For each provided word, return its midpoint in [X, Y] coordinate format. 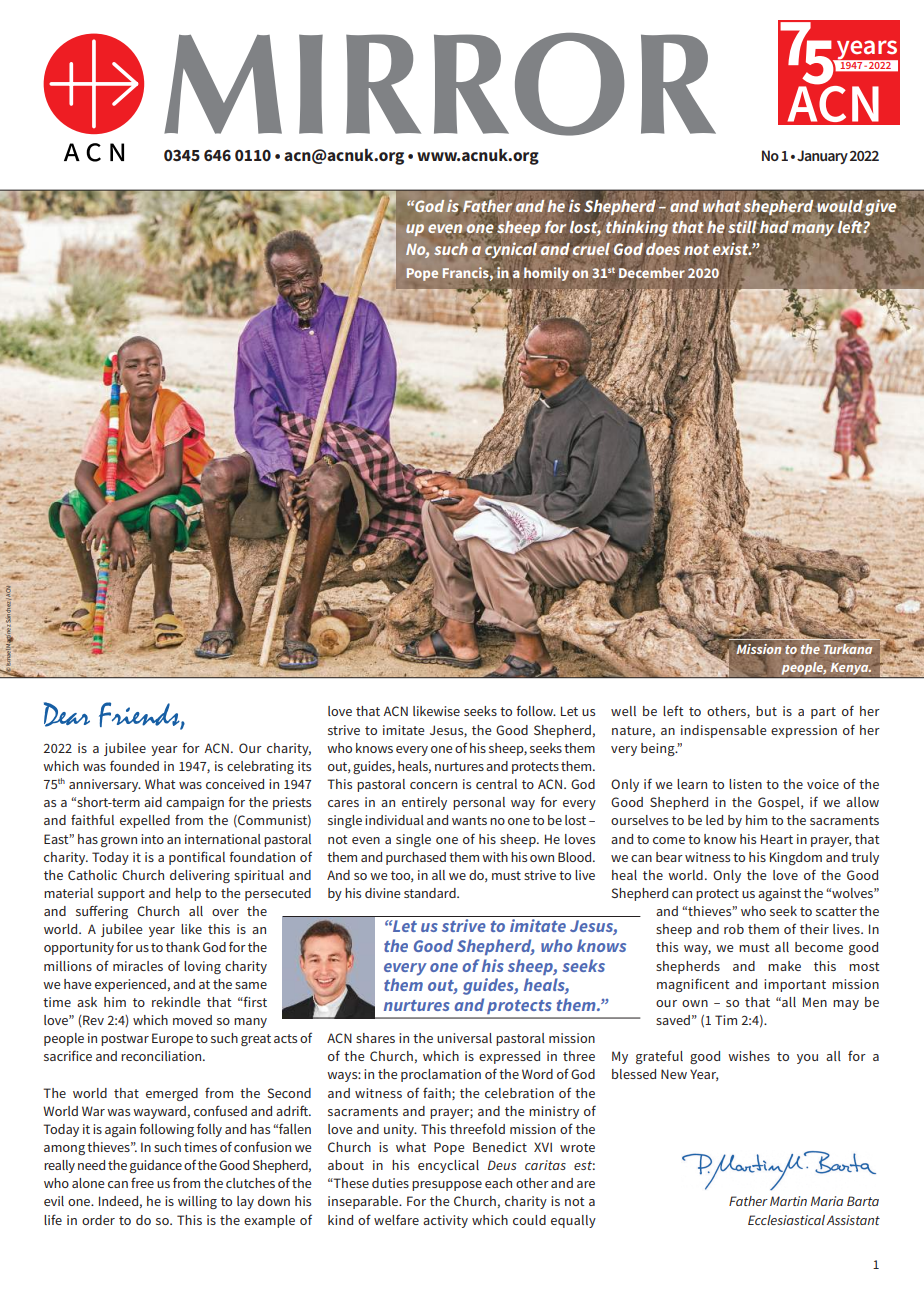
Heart [777, 839]
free [142, 1182]
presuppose [447, 1186]
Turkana [848, 647]
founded [134, 765]
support [121, 895]
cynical [511, 250]
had [774, 226]
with [495, 857]
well [623, 711]
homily [546, 274]
